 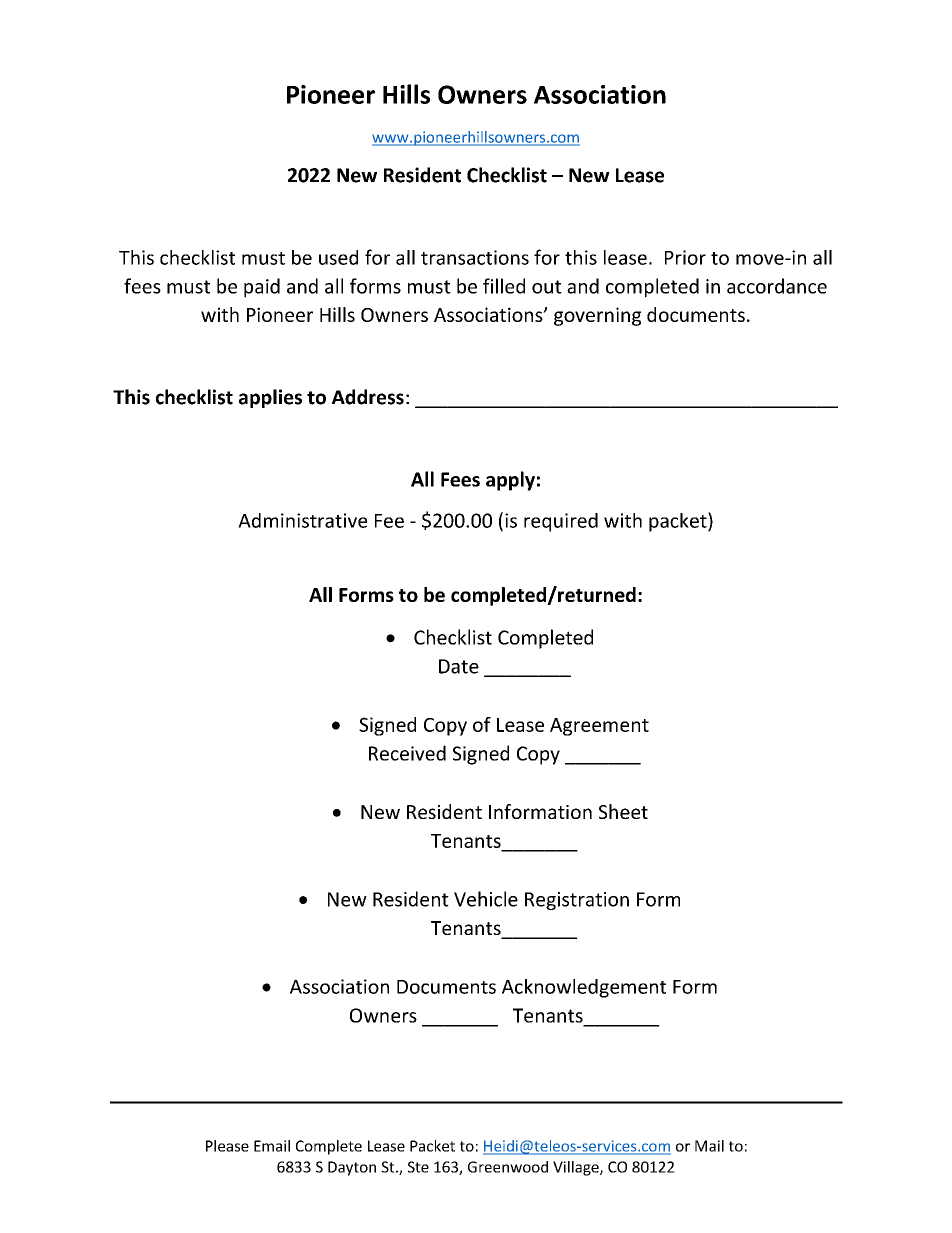 What do you see at coordinates (685, 257) in the screenshot?
I see `Prior` at bounding box center [685, 257].
